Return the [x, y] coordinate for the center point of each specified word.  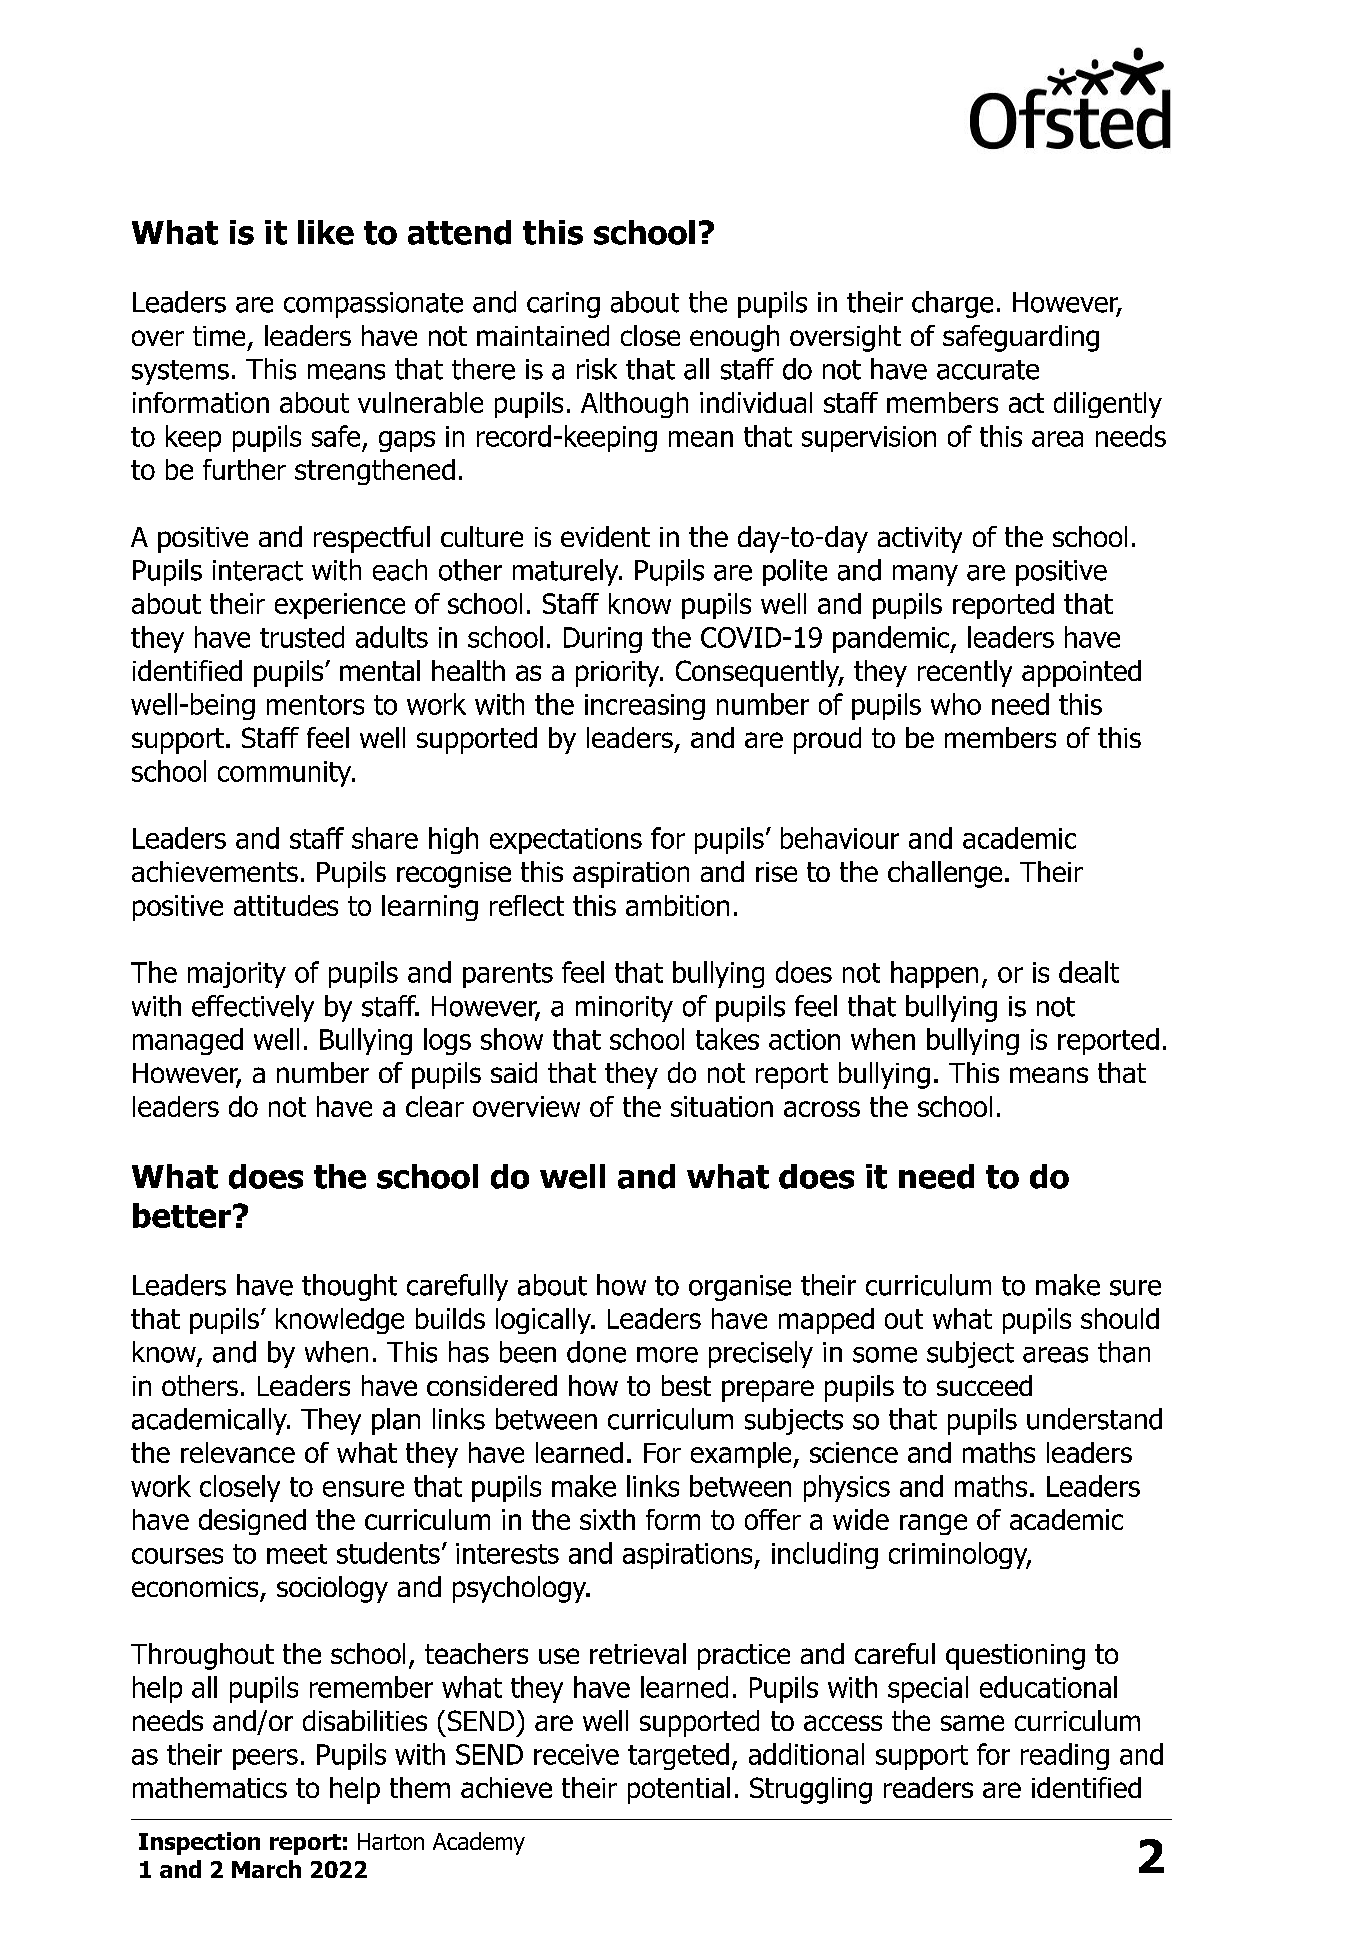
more [667, 1355]
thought [349, 1287]
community [286, 774]
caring [563, 305]
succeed [984, 1385]
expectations [566, 841]
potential [679, 1790]
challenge [945, 874]
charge [952, 304]
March [266, 1869]
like [326, 232]
